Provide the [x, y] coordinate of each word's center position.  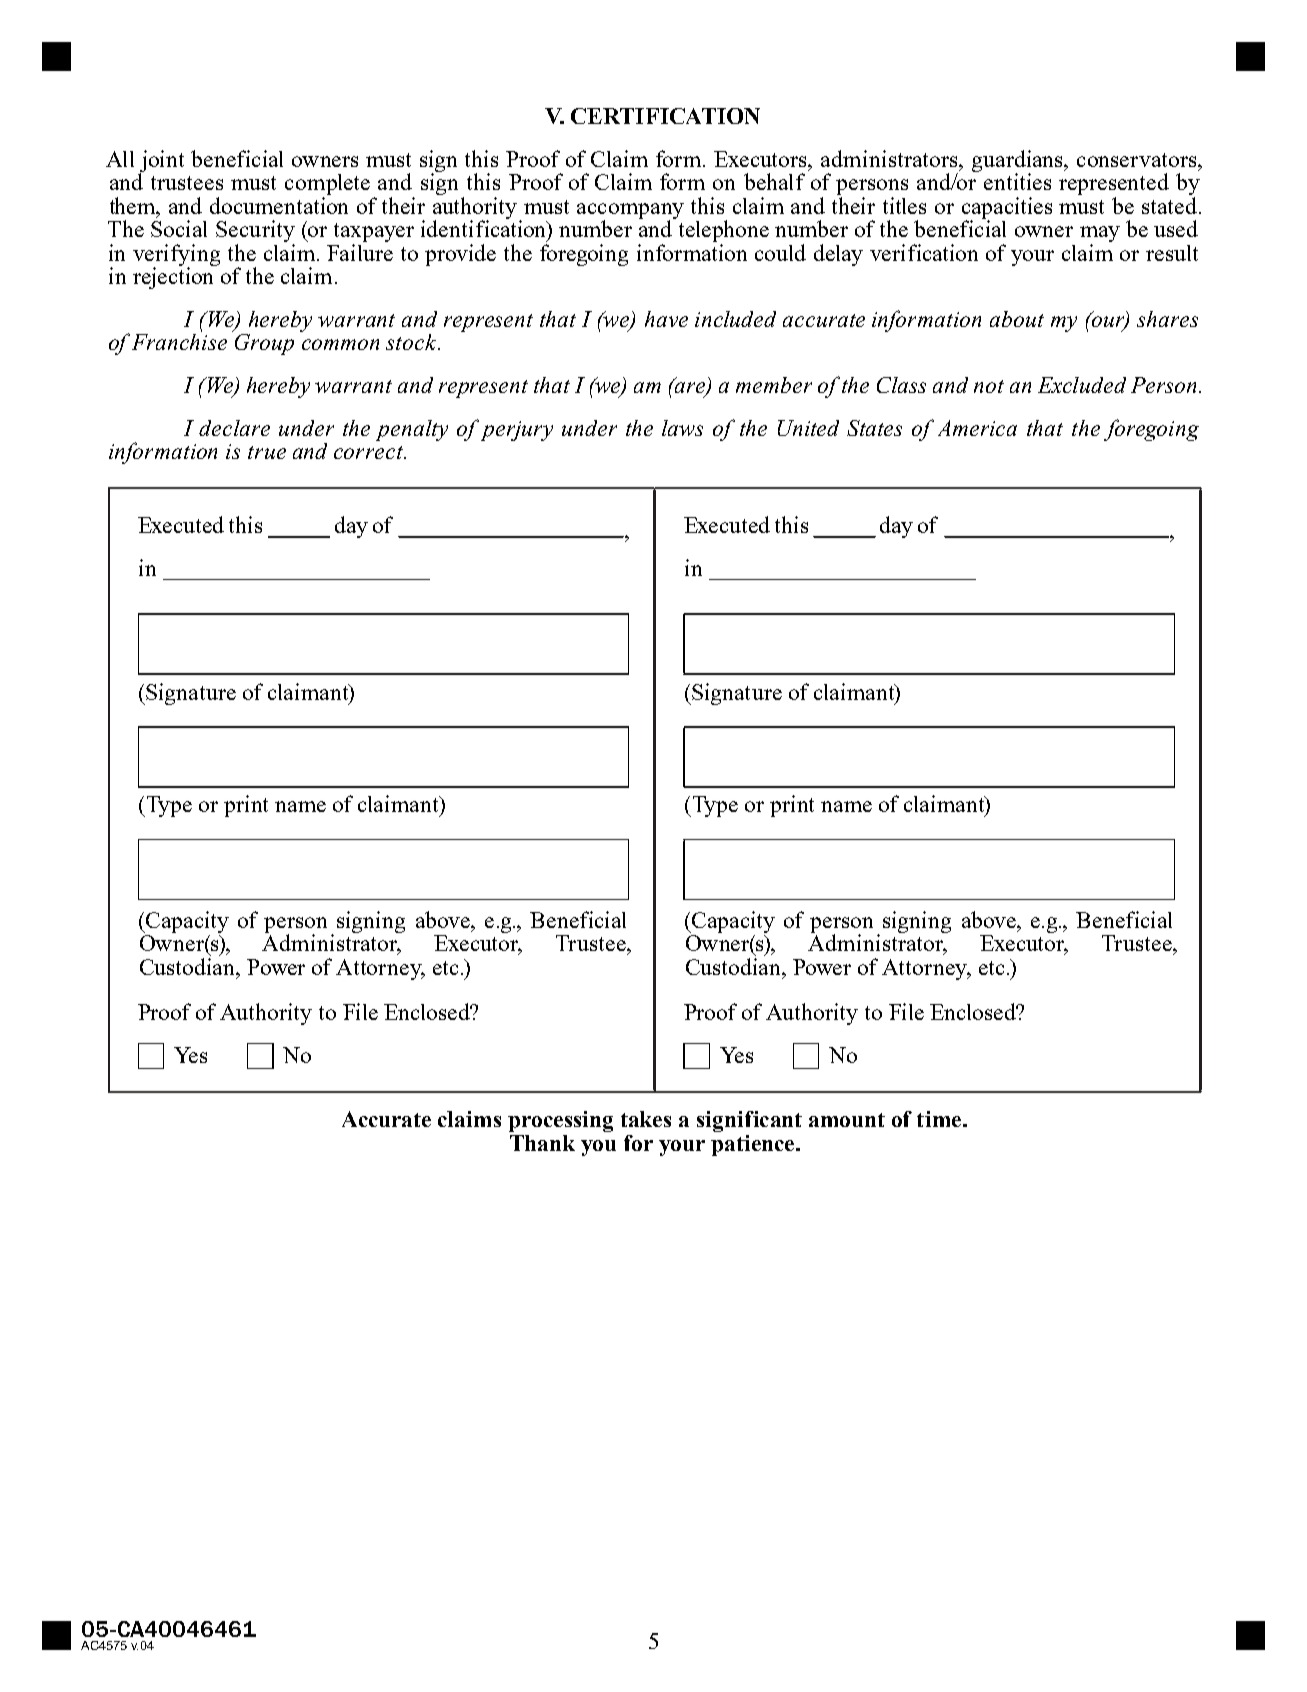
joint [162, 162]
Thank [542, 1143]
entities [1017, 181]
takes [646, 1119]
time [939, 1119]
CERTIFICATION [665, 116]
